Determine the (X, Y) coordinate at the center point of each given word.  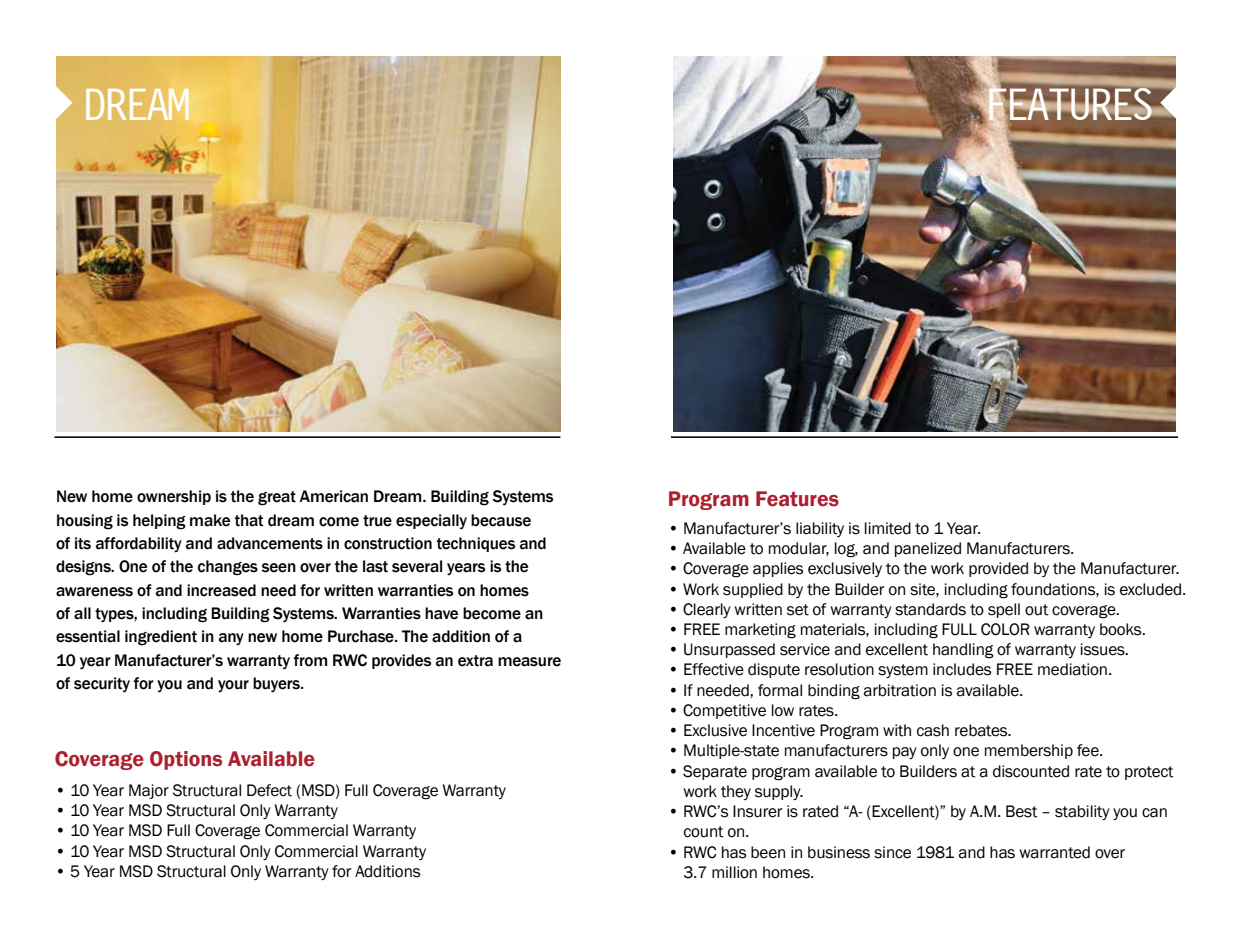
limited (888, 528)
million (734, 872)
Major (149, 791)
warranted (1054, 852)
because (501, 520)
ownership (174, 497)
